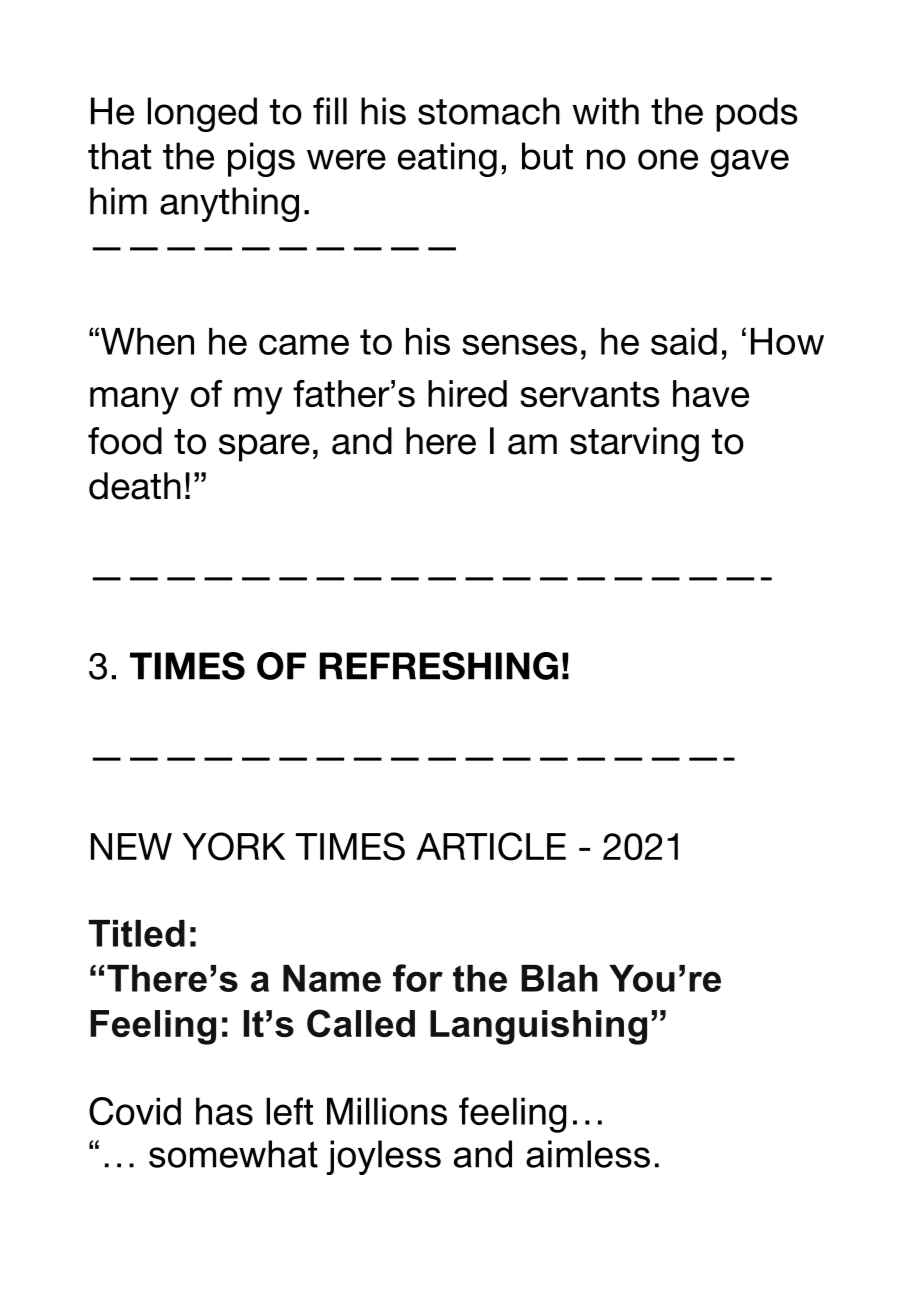  What do you see at coordinates (491, 846) in the screenshot?
I see `ARTICLE` at bounding box center [491, 846].
